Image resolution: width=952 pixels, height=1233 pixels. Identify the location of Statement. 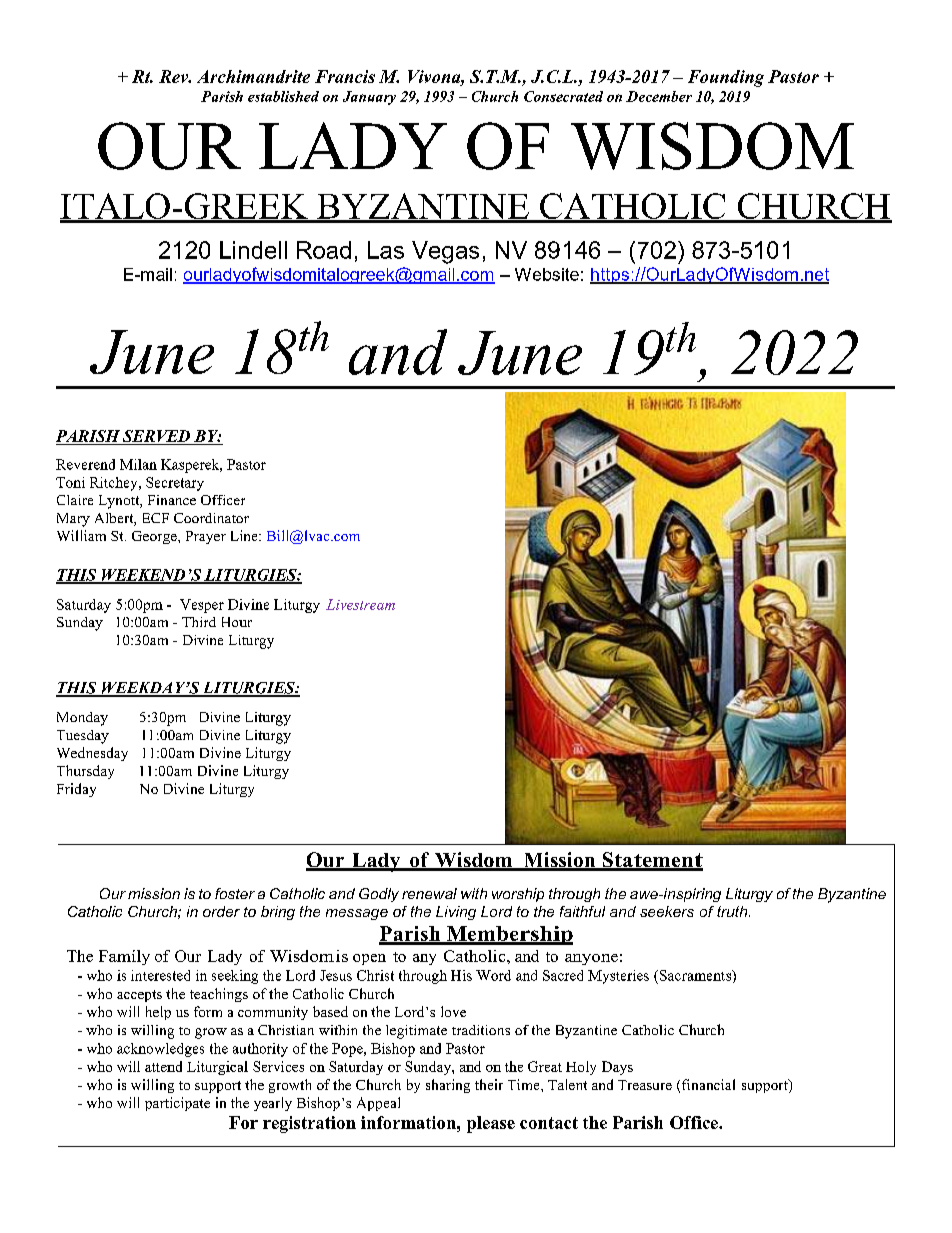
(651, 861).
